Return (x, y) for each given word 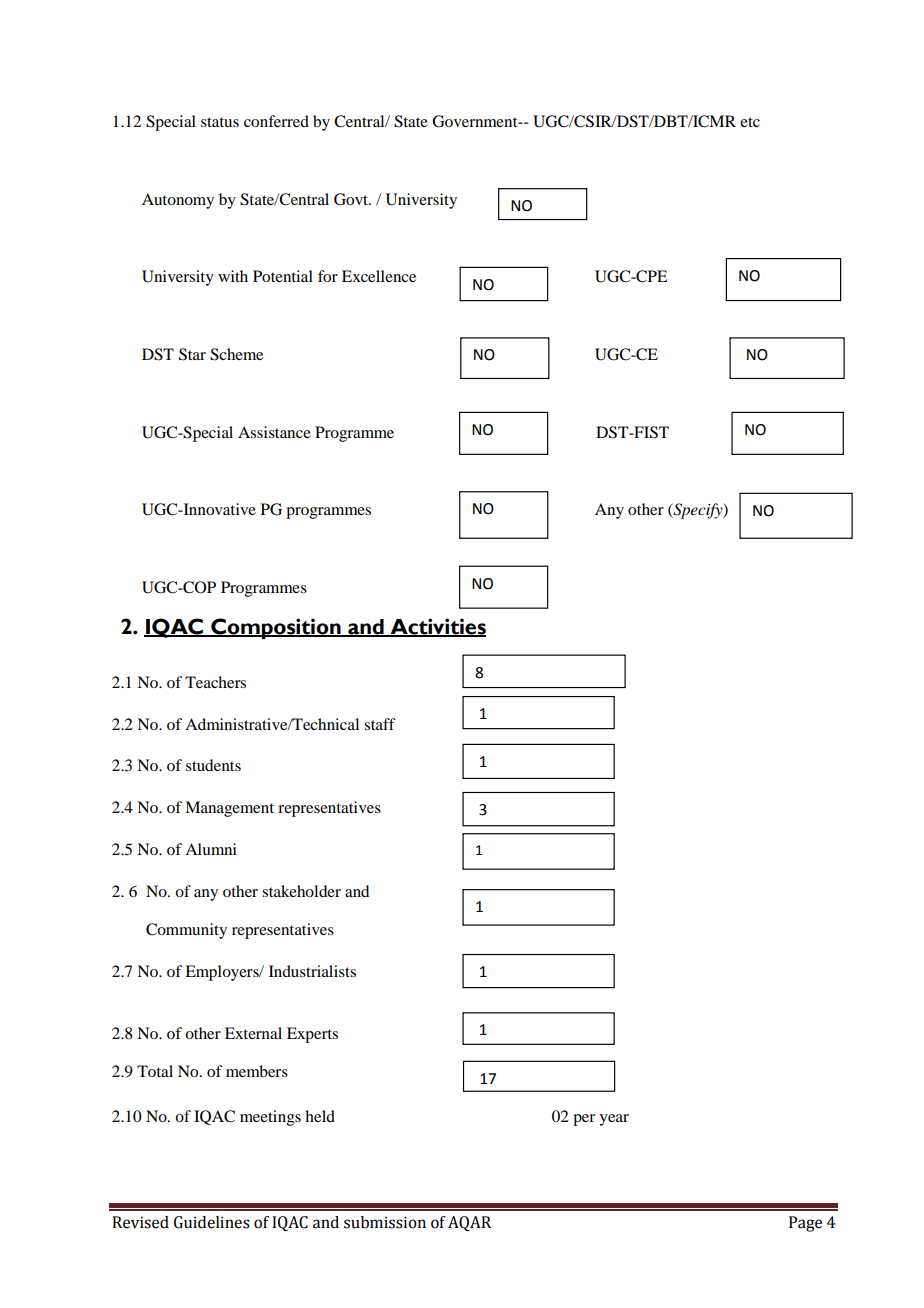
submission (385, 1222)
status (220, 122)
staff (380, 724)
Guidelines (212, 1222)
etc (750, 122)
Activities (437, 627)
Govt (352, 199)
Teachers (215, 682)
